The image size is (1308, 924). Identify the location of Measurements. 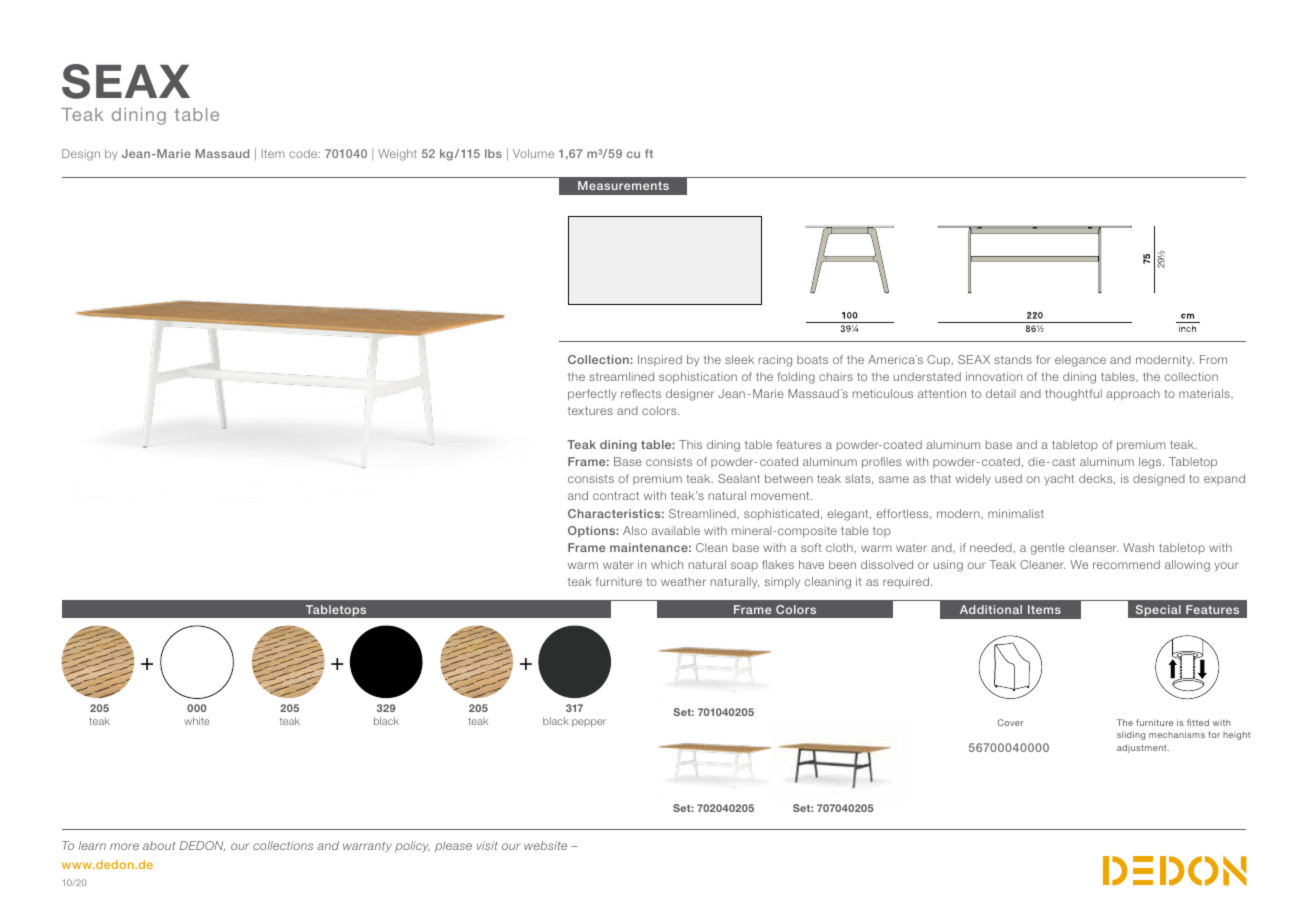
(623, 185).
